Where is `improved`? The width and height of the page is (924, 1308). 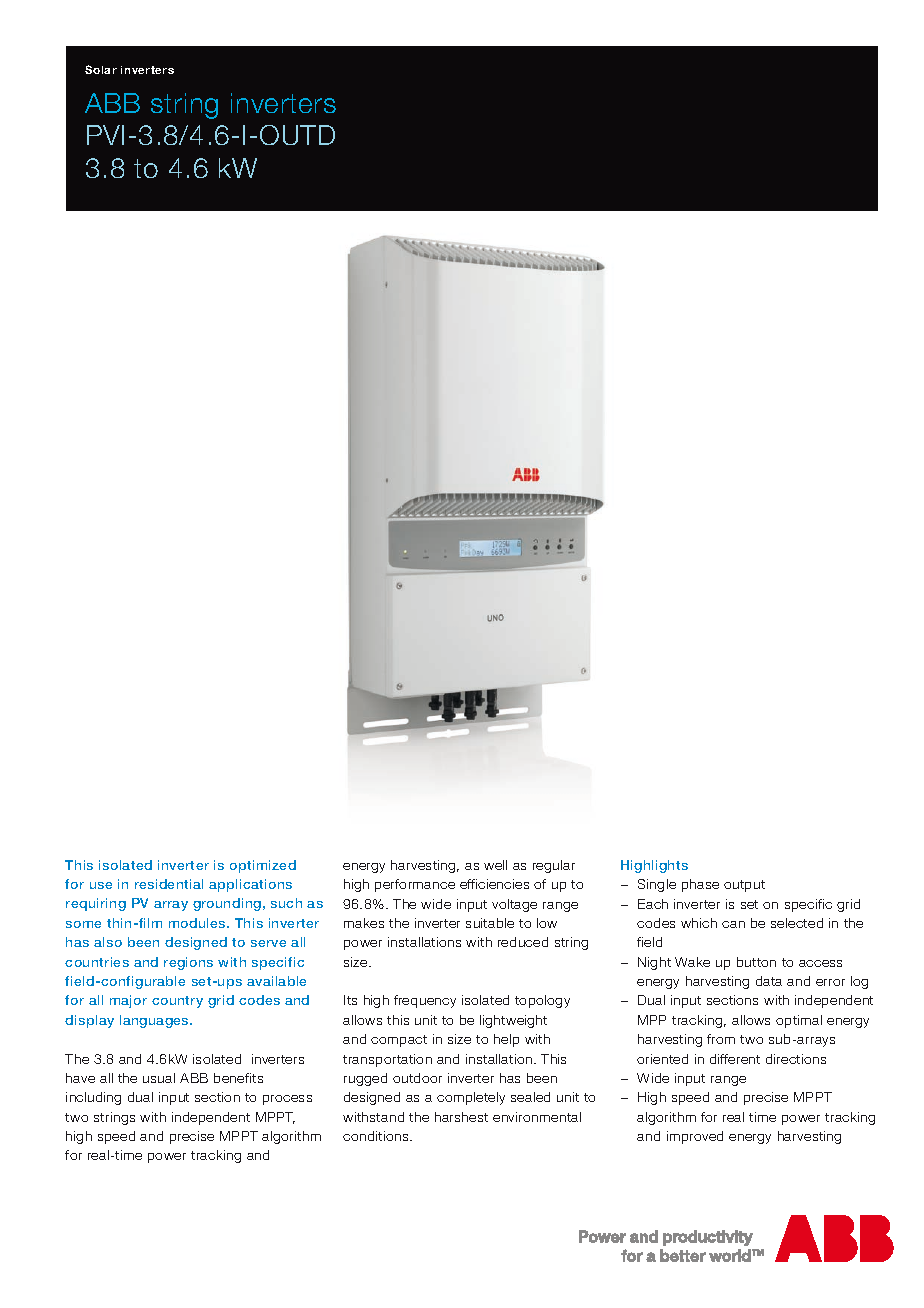 improved is located at coordinates (695, 1137).
